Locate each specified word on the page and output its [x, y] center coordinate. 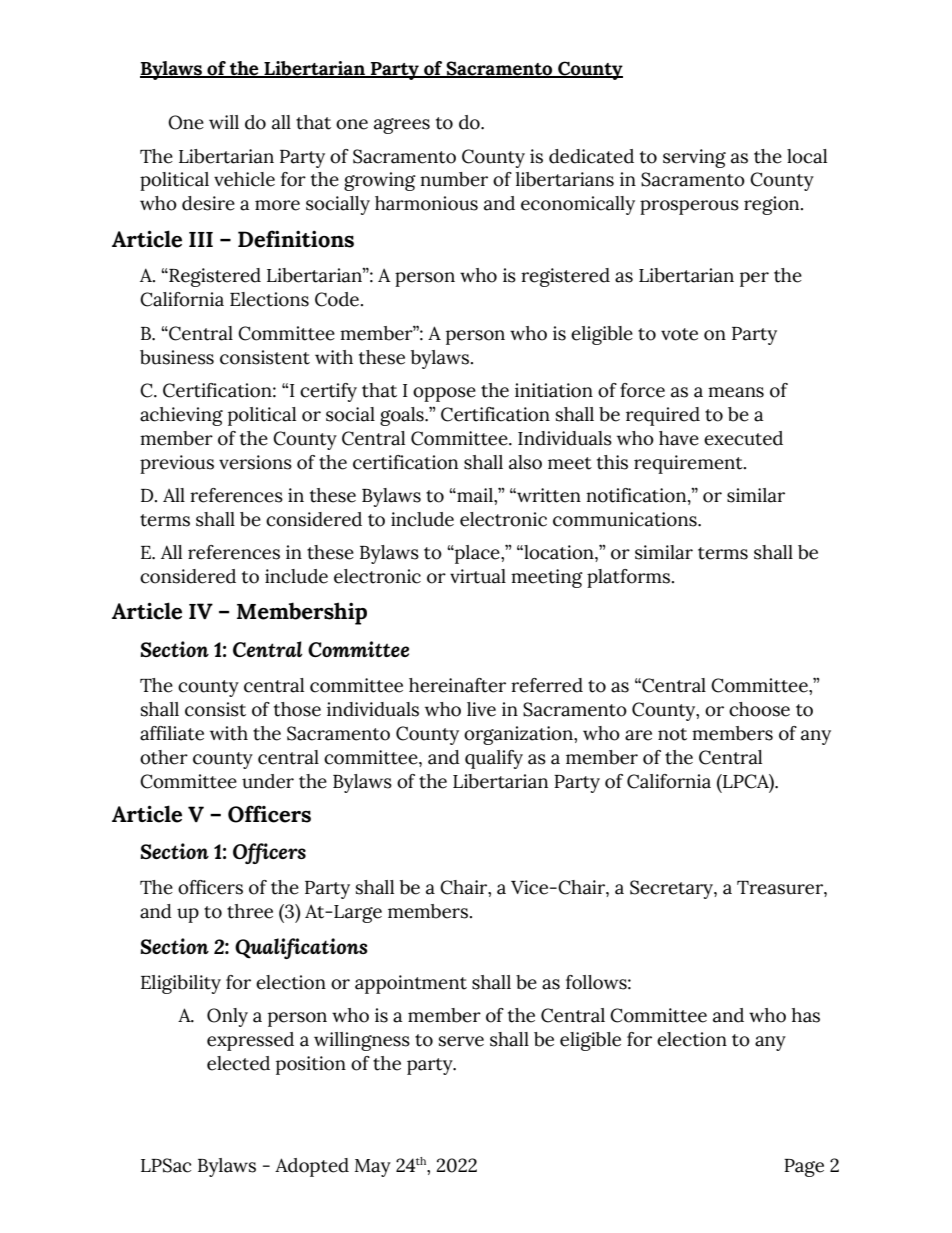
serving [694, 158]
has [806, 1015]
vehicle [244, 179]
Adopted [312, 1167]
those [297, 709]
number [454, 179]
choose [759, 709]
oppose [444, 394]
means [736, 392]
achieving [181, 416]
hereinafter [457, 685]
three [250, 911]
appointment [411, 984]
